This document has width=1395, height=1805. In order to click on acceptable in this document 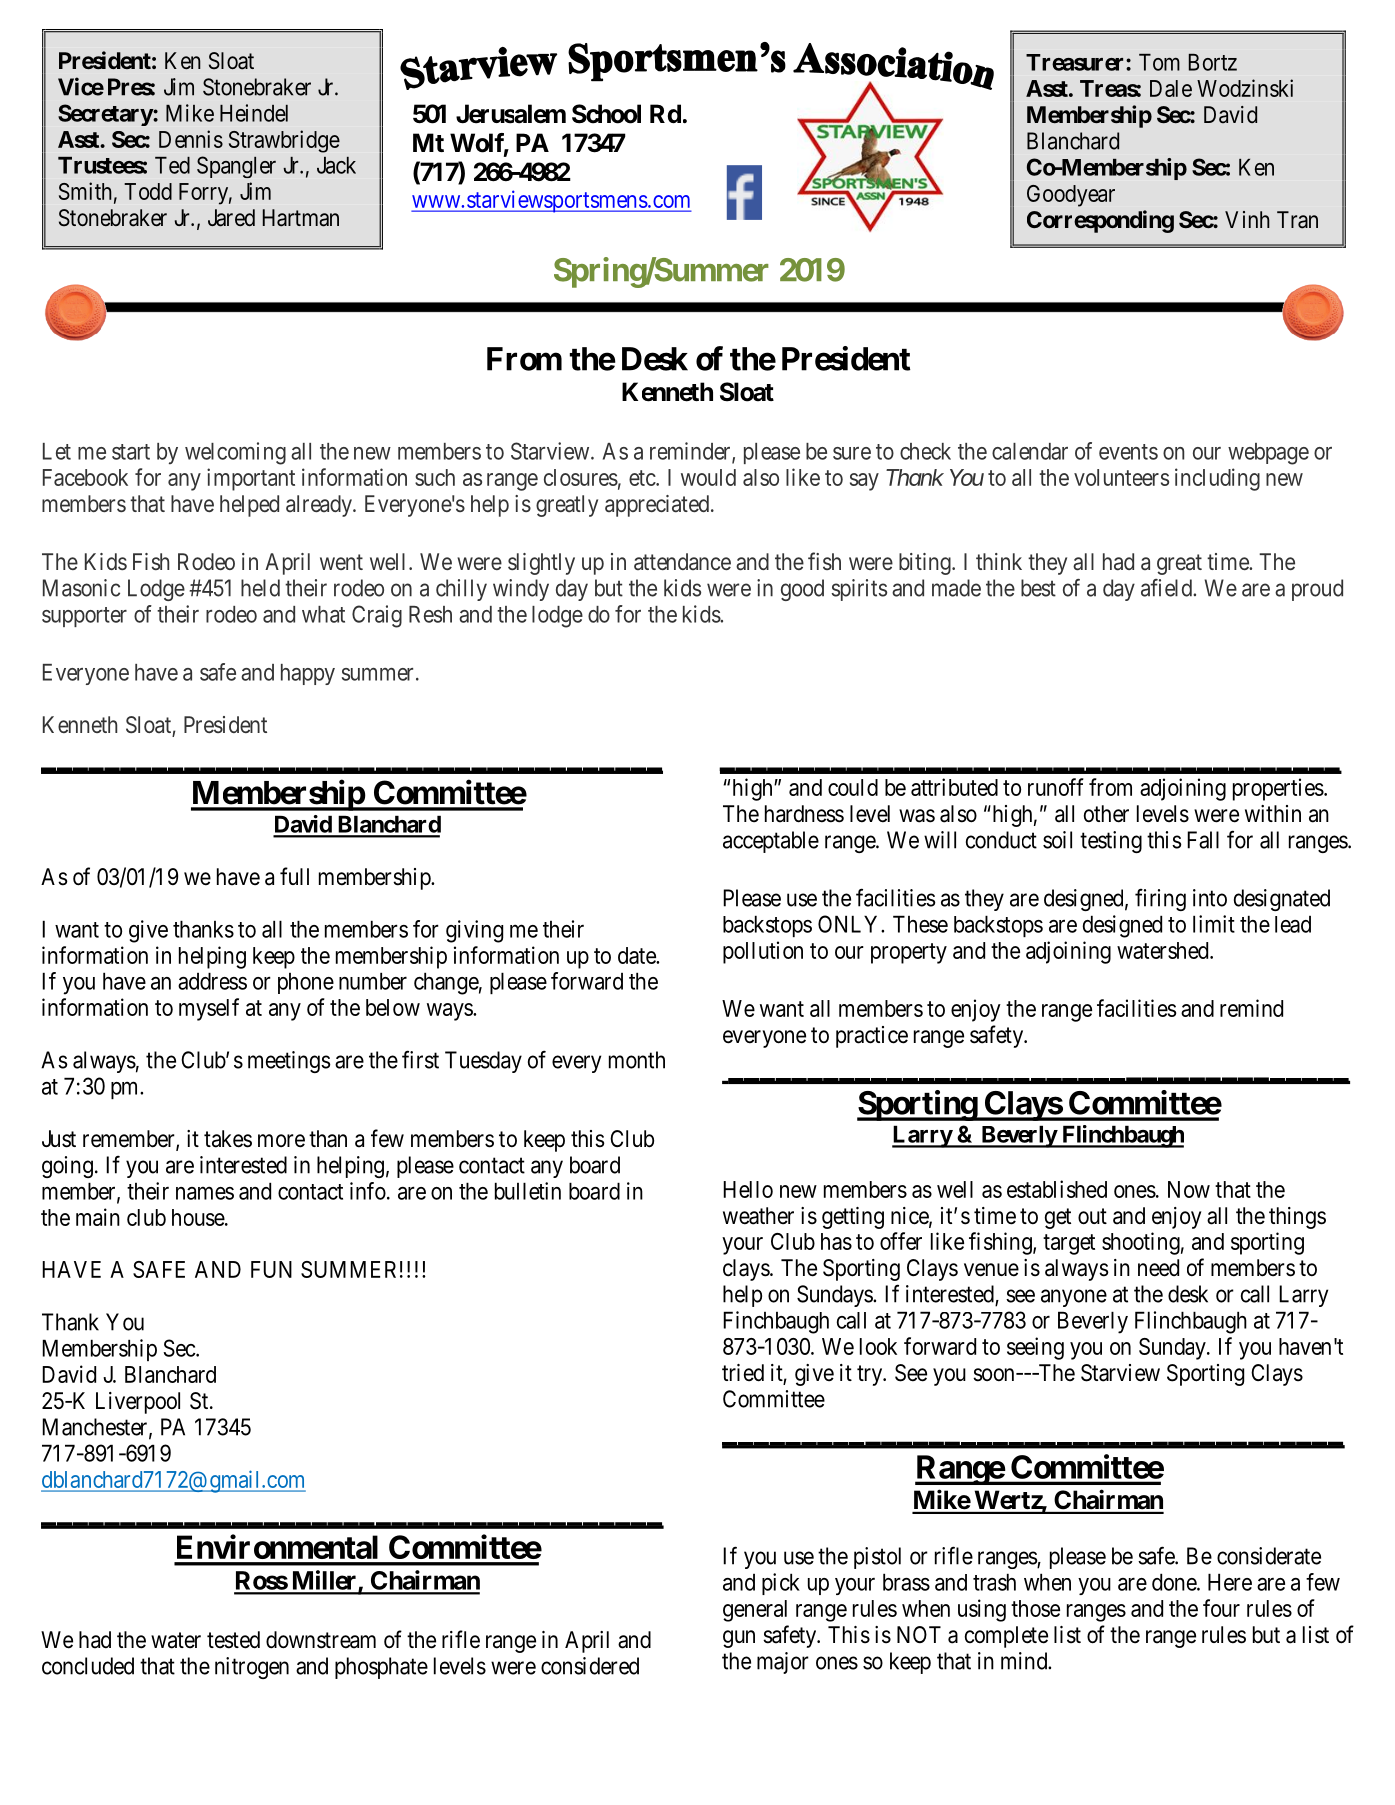, I will do `click(771, 842)`.
